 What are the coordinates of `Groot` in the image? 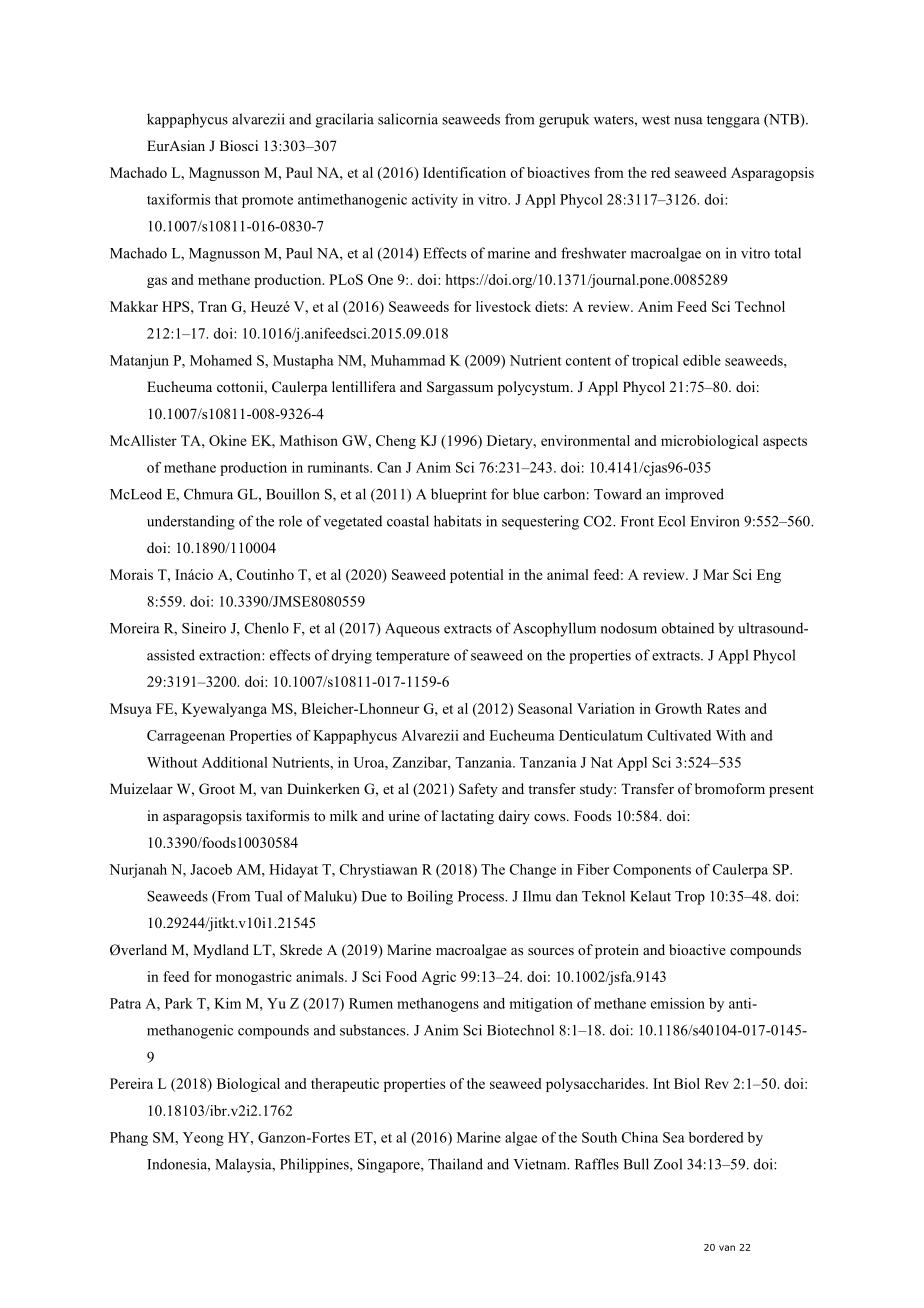 It's located at (217, 789).
